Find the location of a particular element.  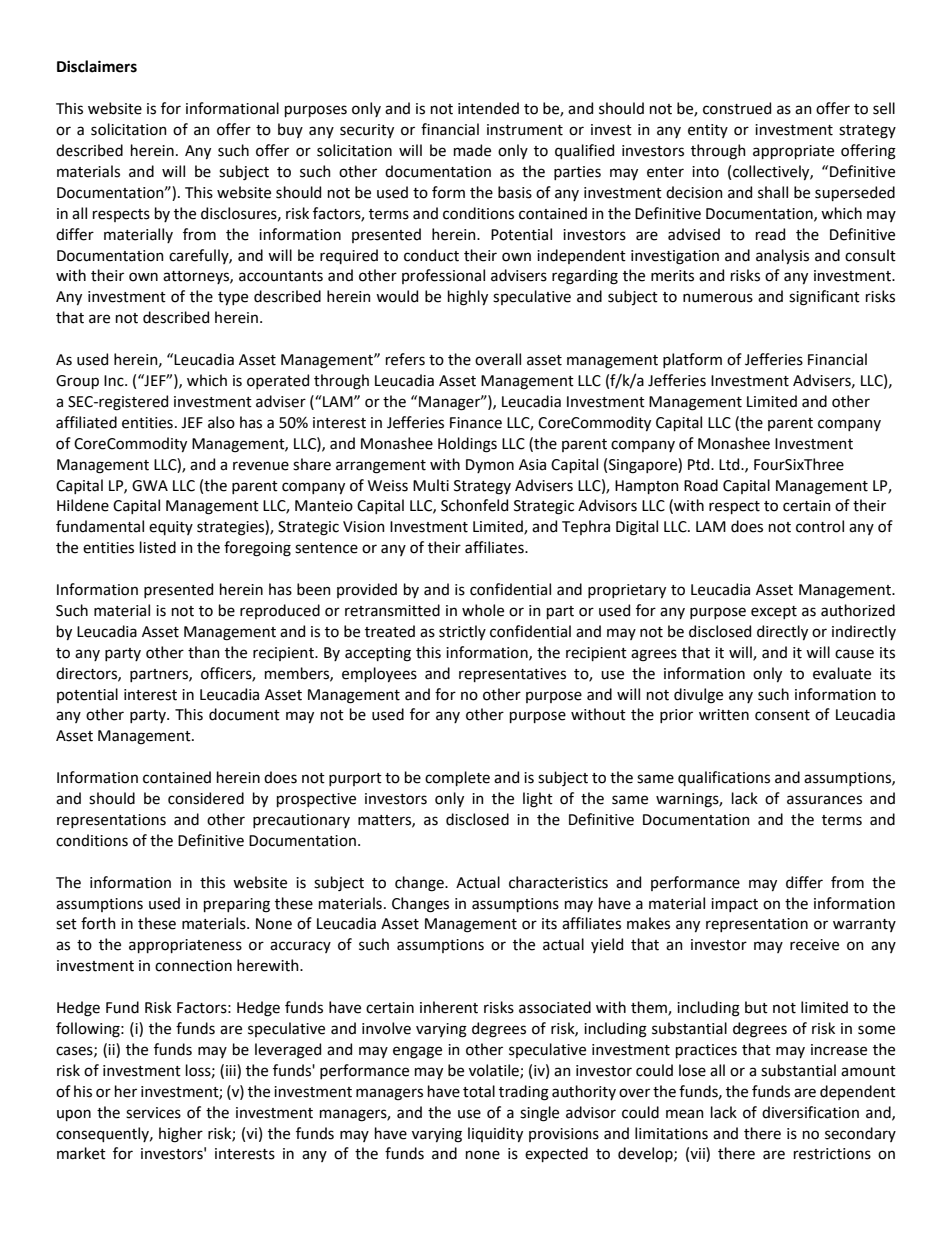

Disclaimers is located at coordinates (97, 66).
